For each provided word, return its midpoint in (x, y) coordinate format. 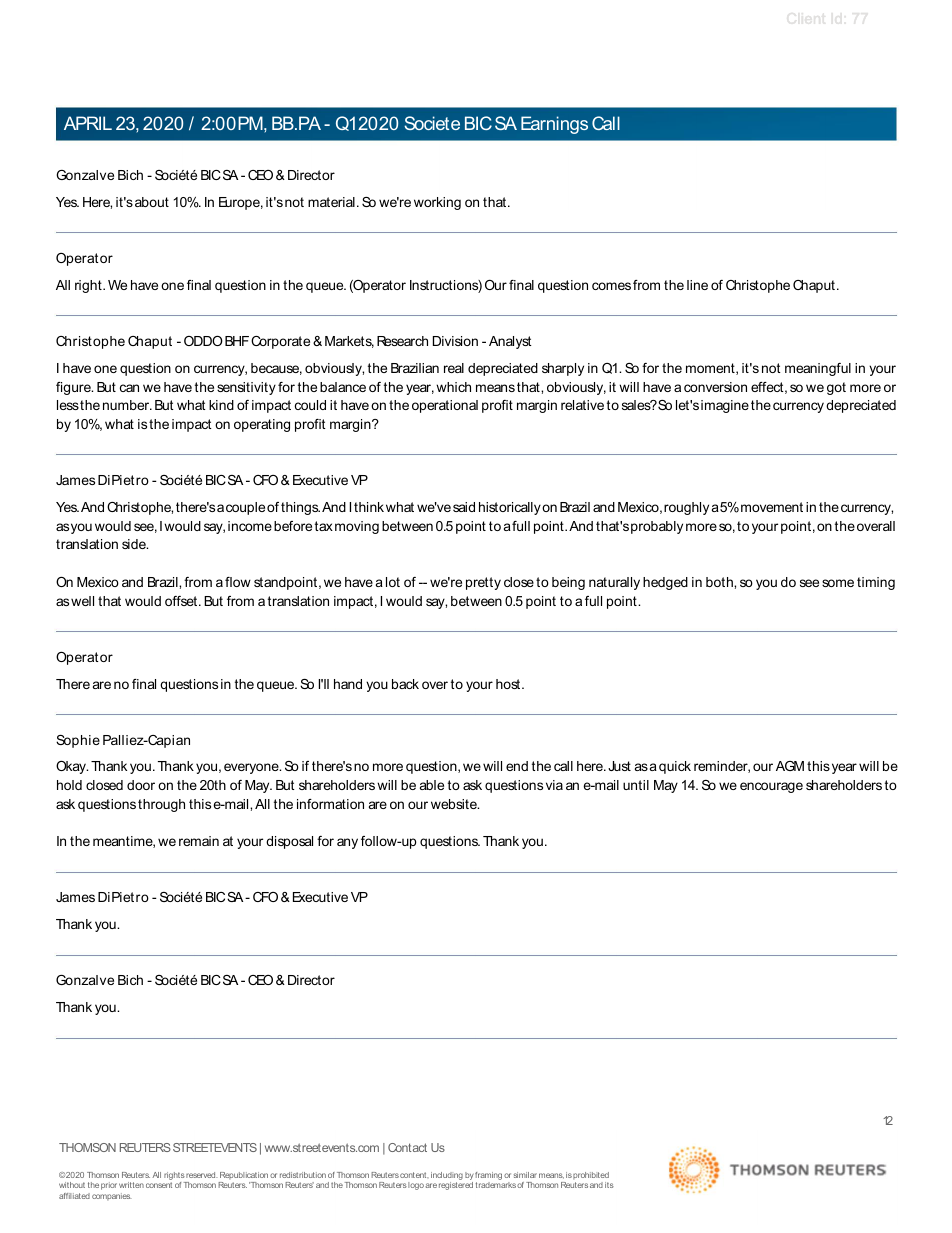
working (437, 203)
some (838, 583)
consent (159, 1185)
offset (182, 601)
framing (488, 1177)
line (697, 285)
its (609, 1185)
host (509, 684)
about (152, 202)
